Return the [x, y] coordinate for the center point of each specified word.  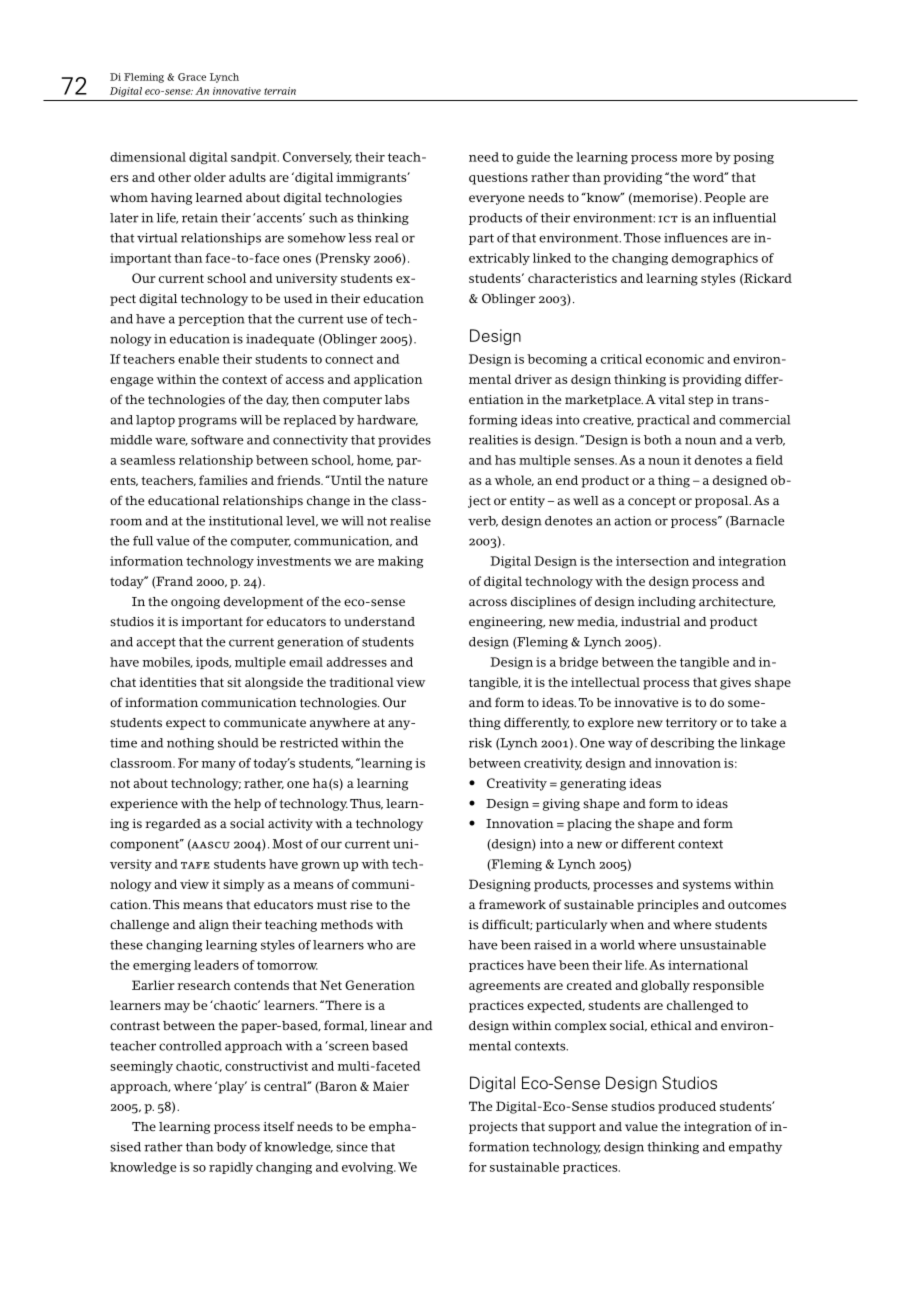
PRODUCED [687, 1107]
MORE [696, 158]
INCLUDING [667, 603]
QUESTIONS [498, 178]
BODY [231, 1148]
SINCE [352, 1147]
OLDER [210, 177]
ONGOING [195, 603]
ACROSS [488, 603]
